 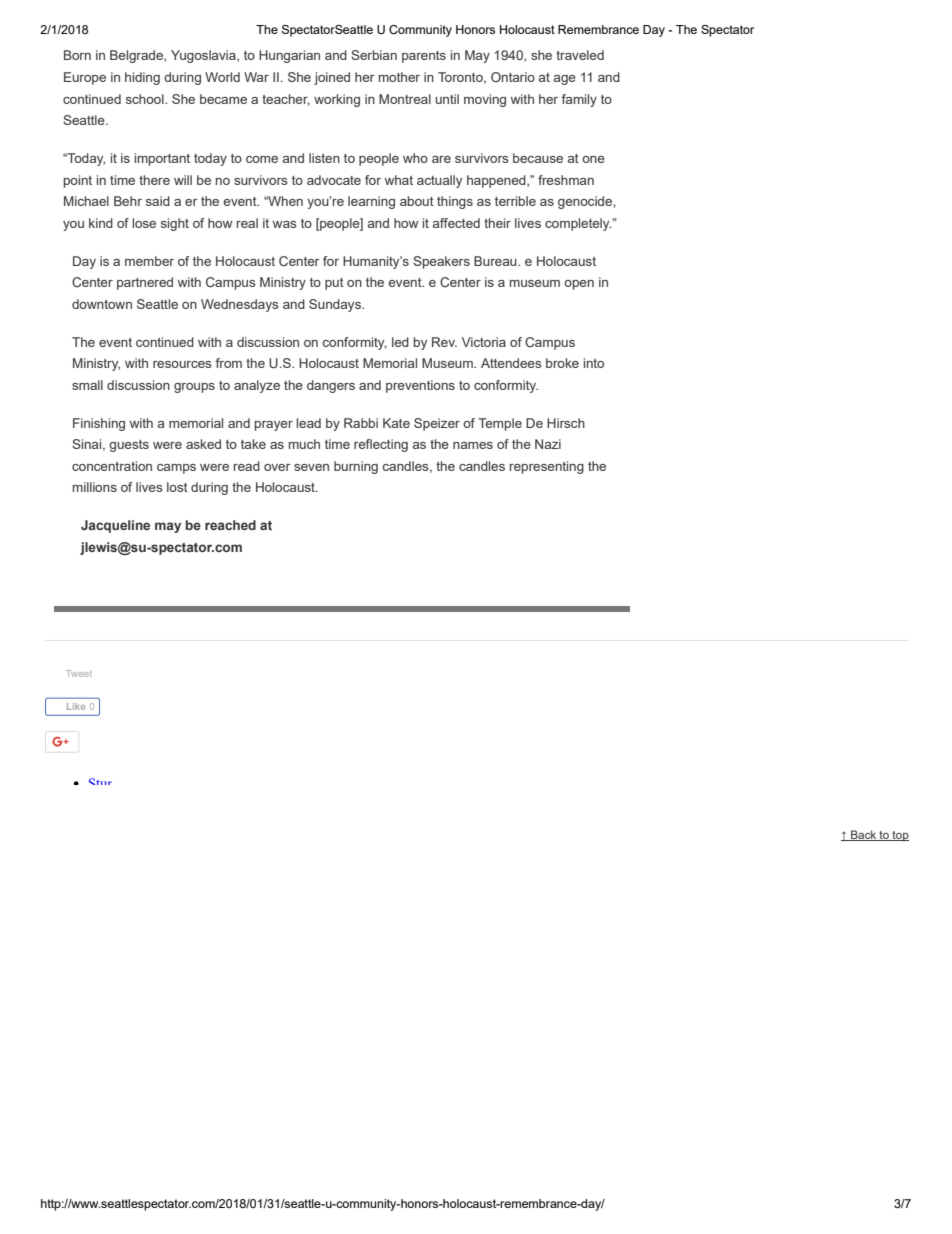 What do you see at coordinates (579, 100) in the screenshot?
I see `family` at bounding box center [579, 100].
